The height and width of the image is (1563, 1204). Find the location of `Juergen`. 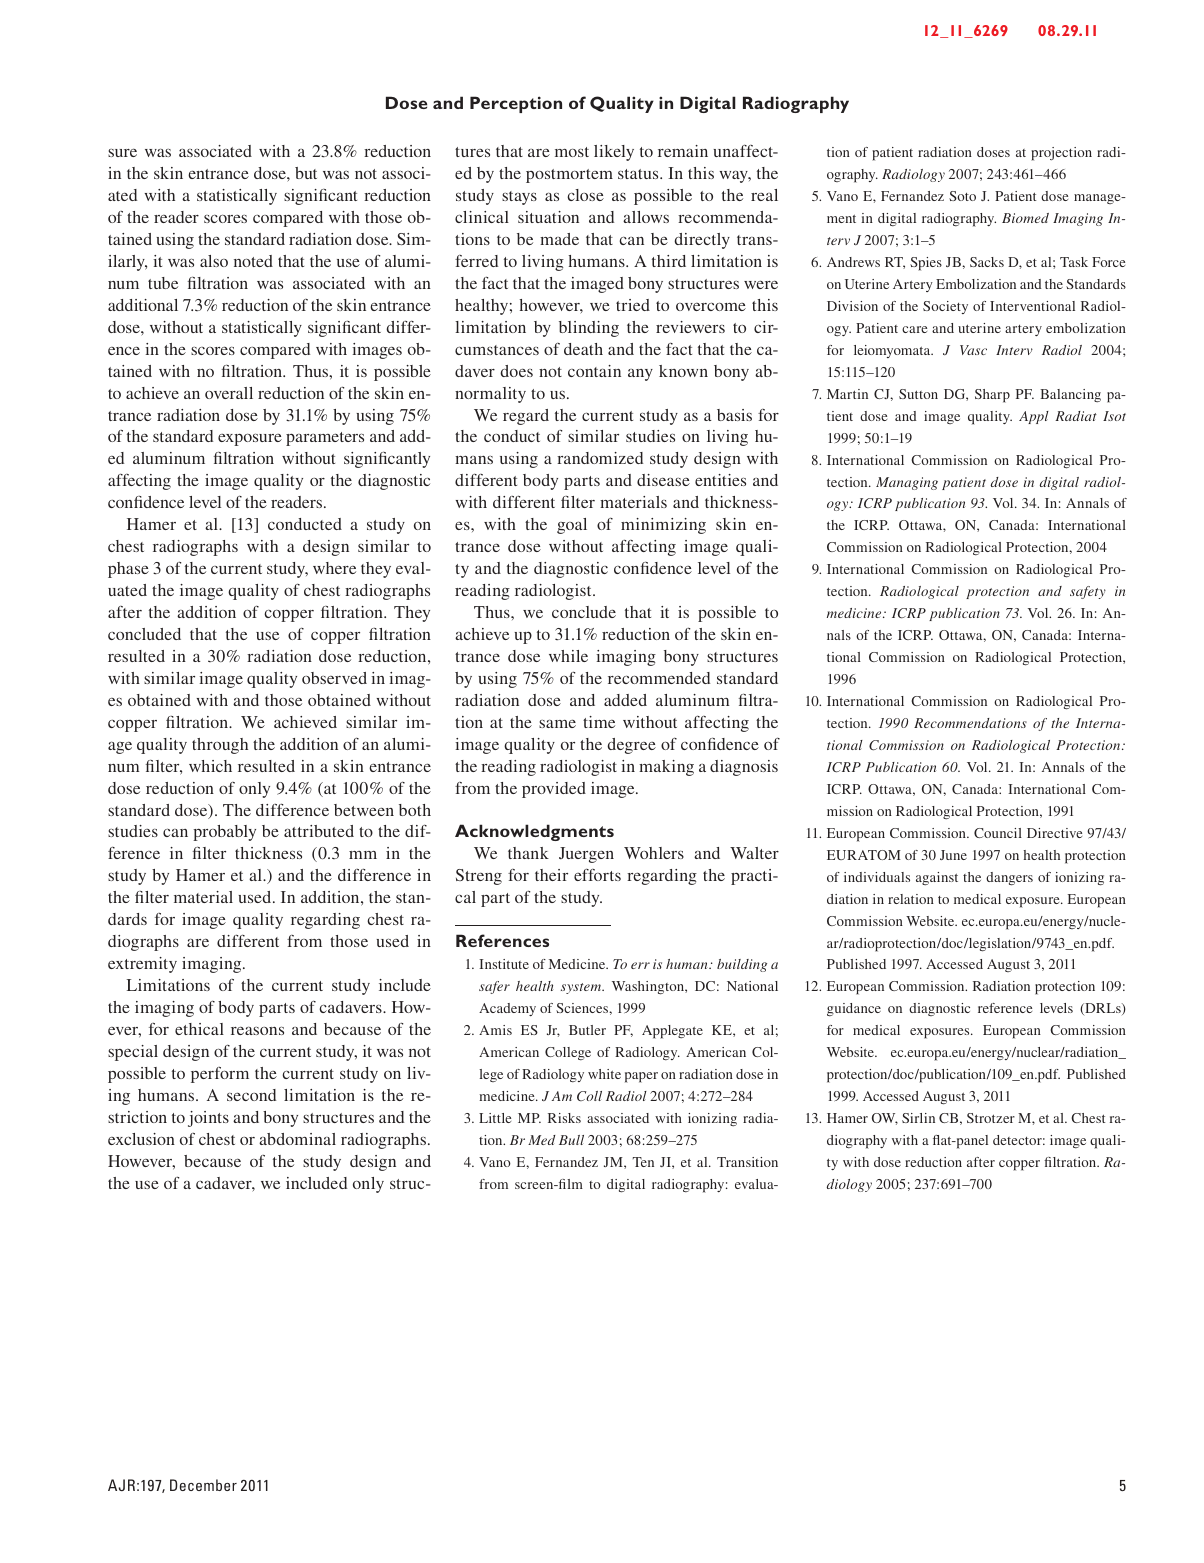

Juergen is located at coordinates (586, 855).
